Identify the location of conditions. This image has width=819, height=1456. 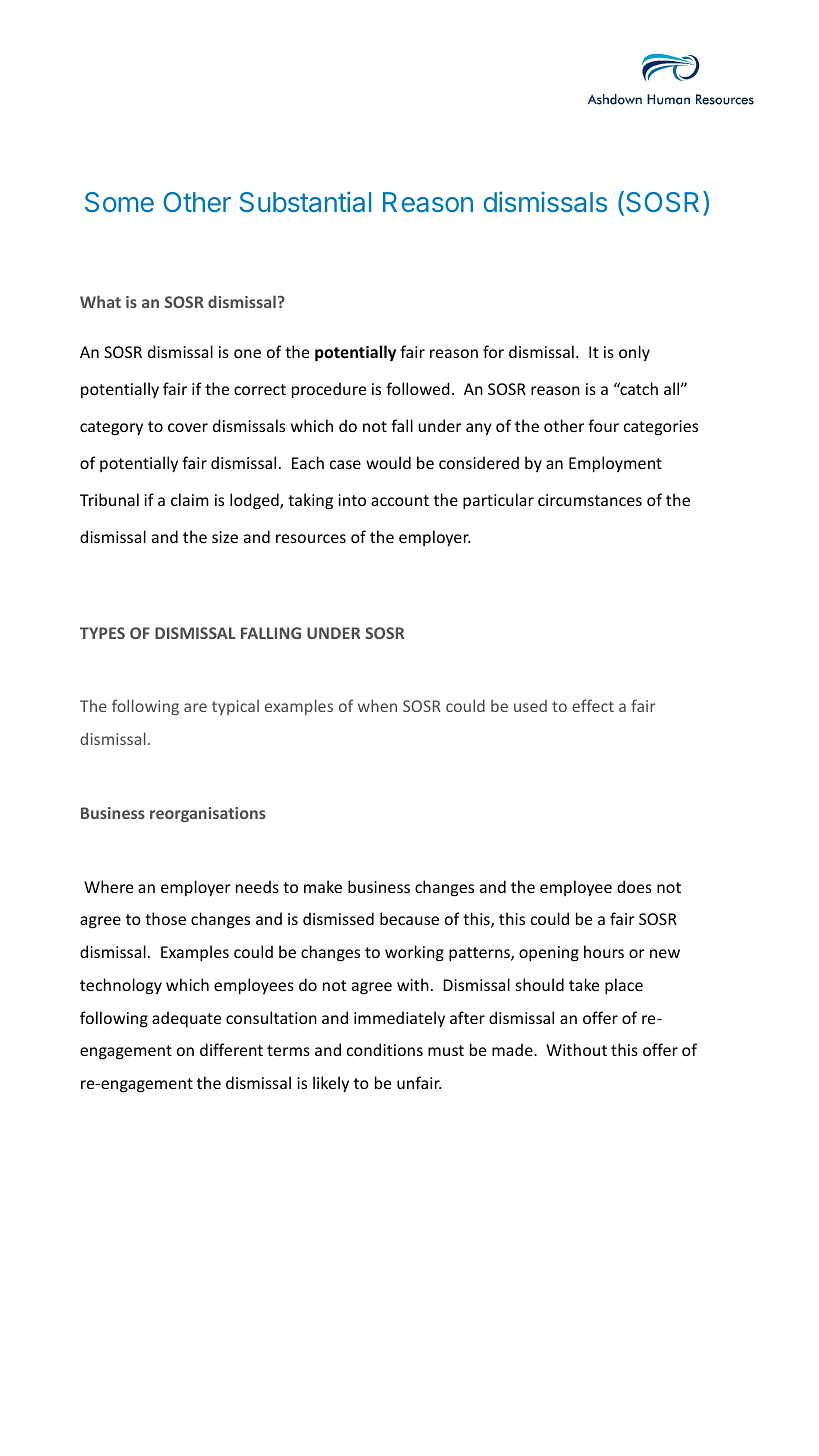
(385, 1049).
